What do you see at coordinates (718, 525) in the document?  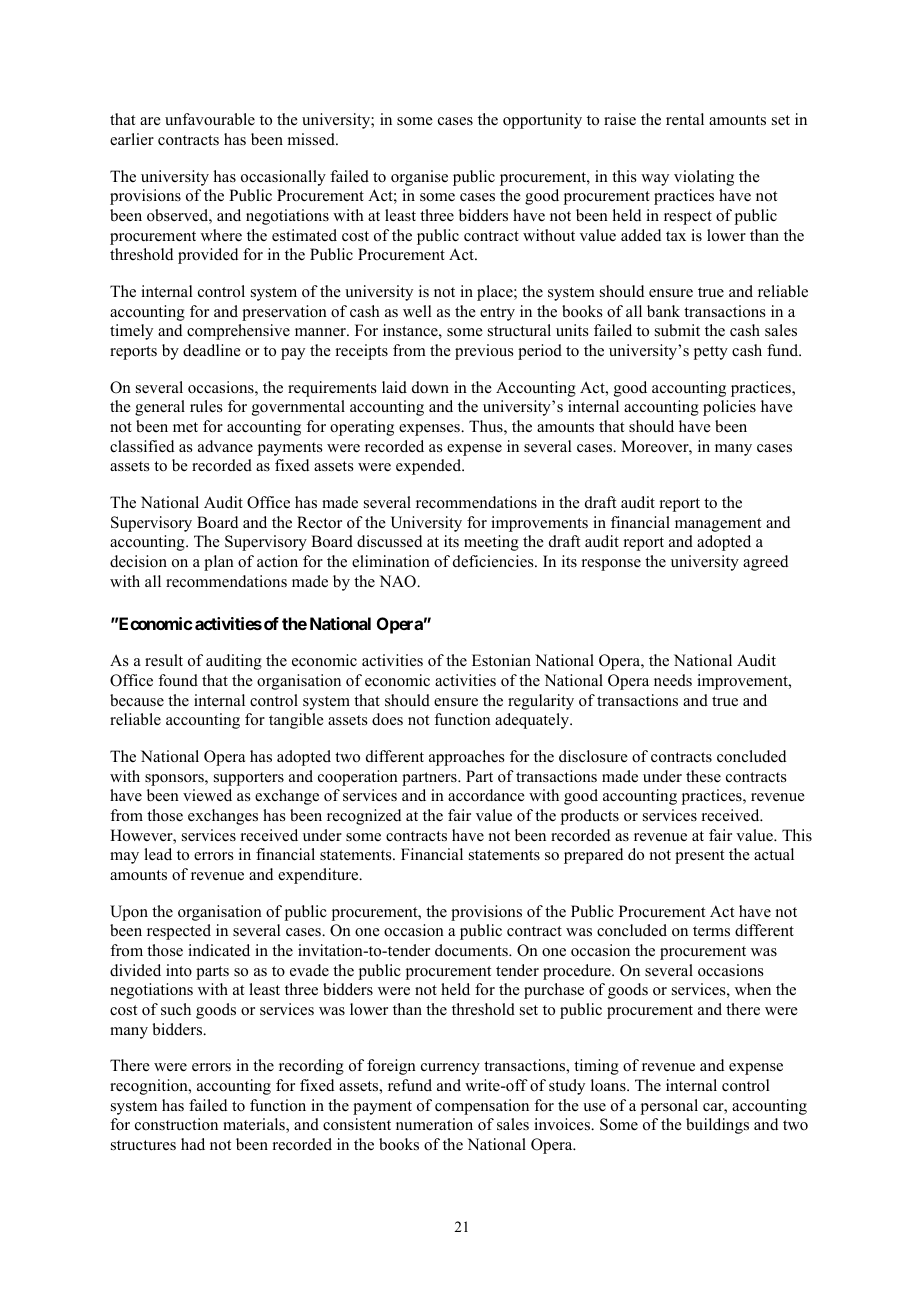 I see `management` at bounding box center [718, 525].
